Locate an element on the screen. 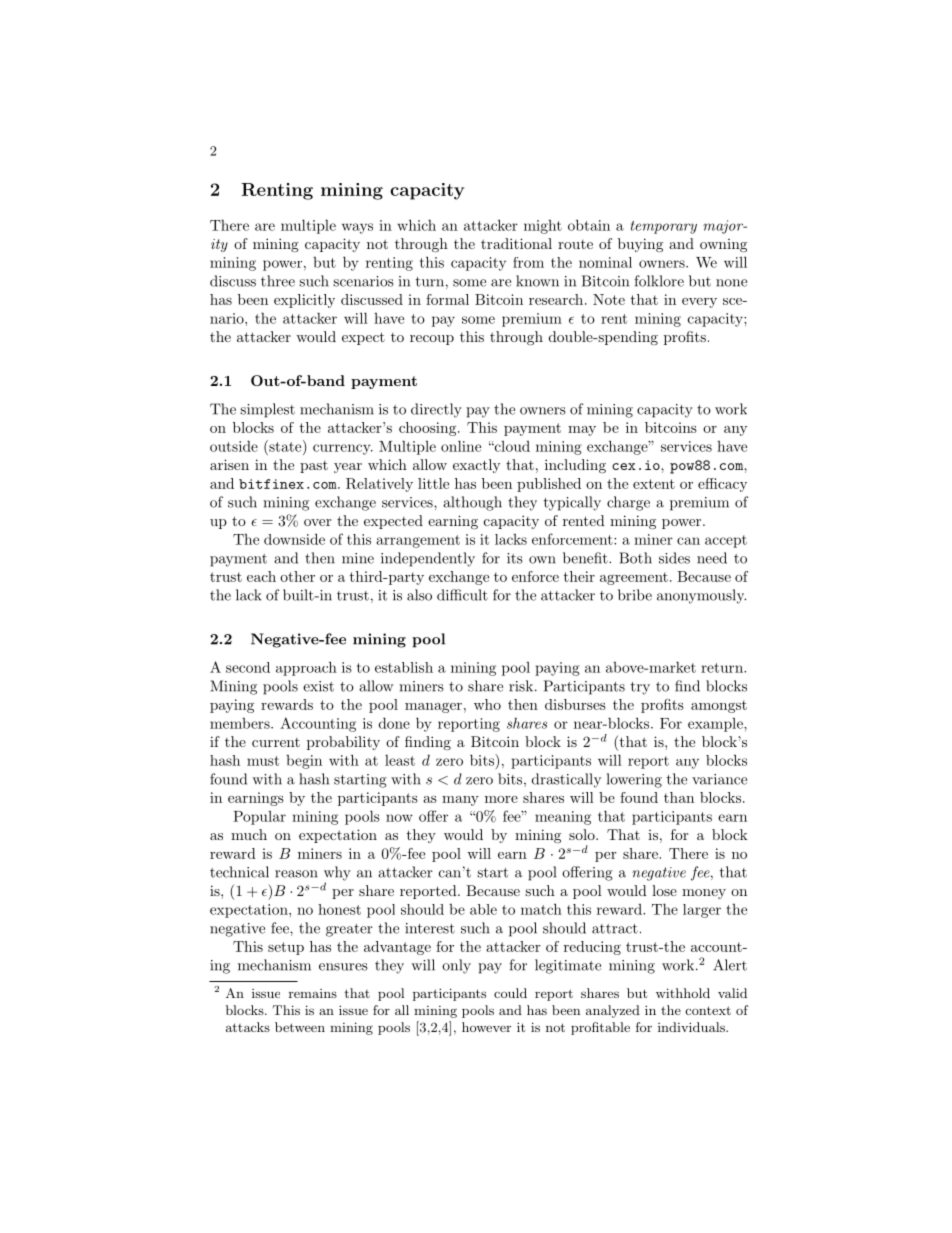 This screenshot has height=1233, width=952. anonymously is located at coordinates (701, 596).
